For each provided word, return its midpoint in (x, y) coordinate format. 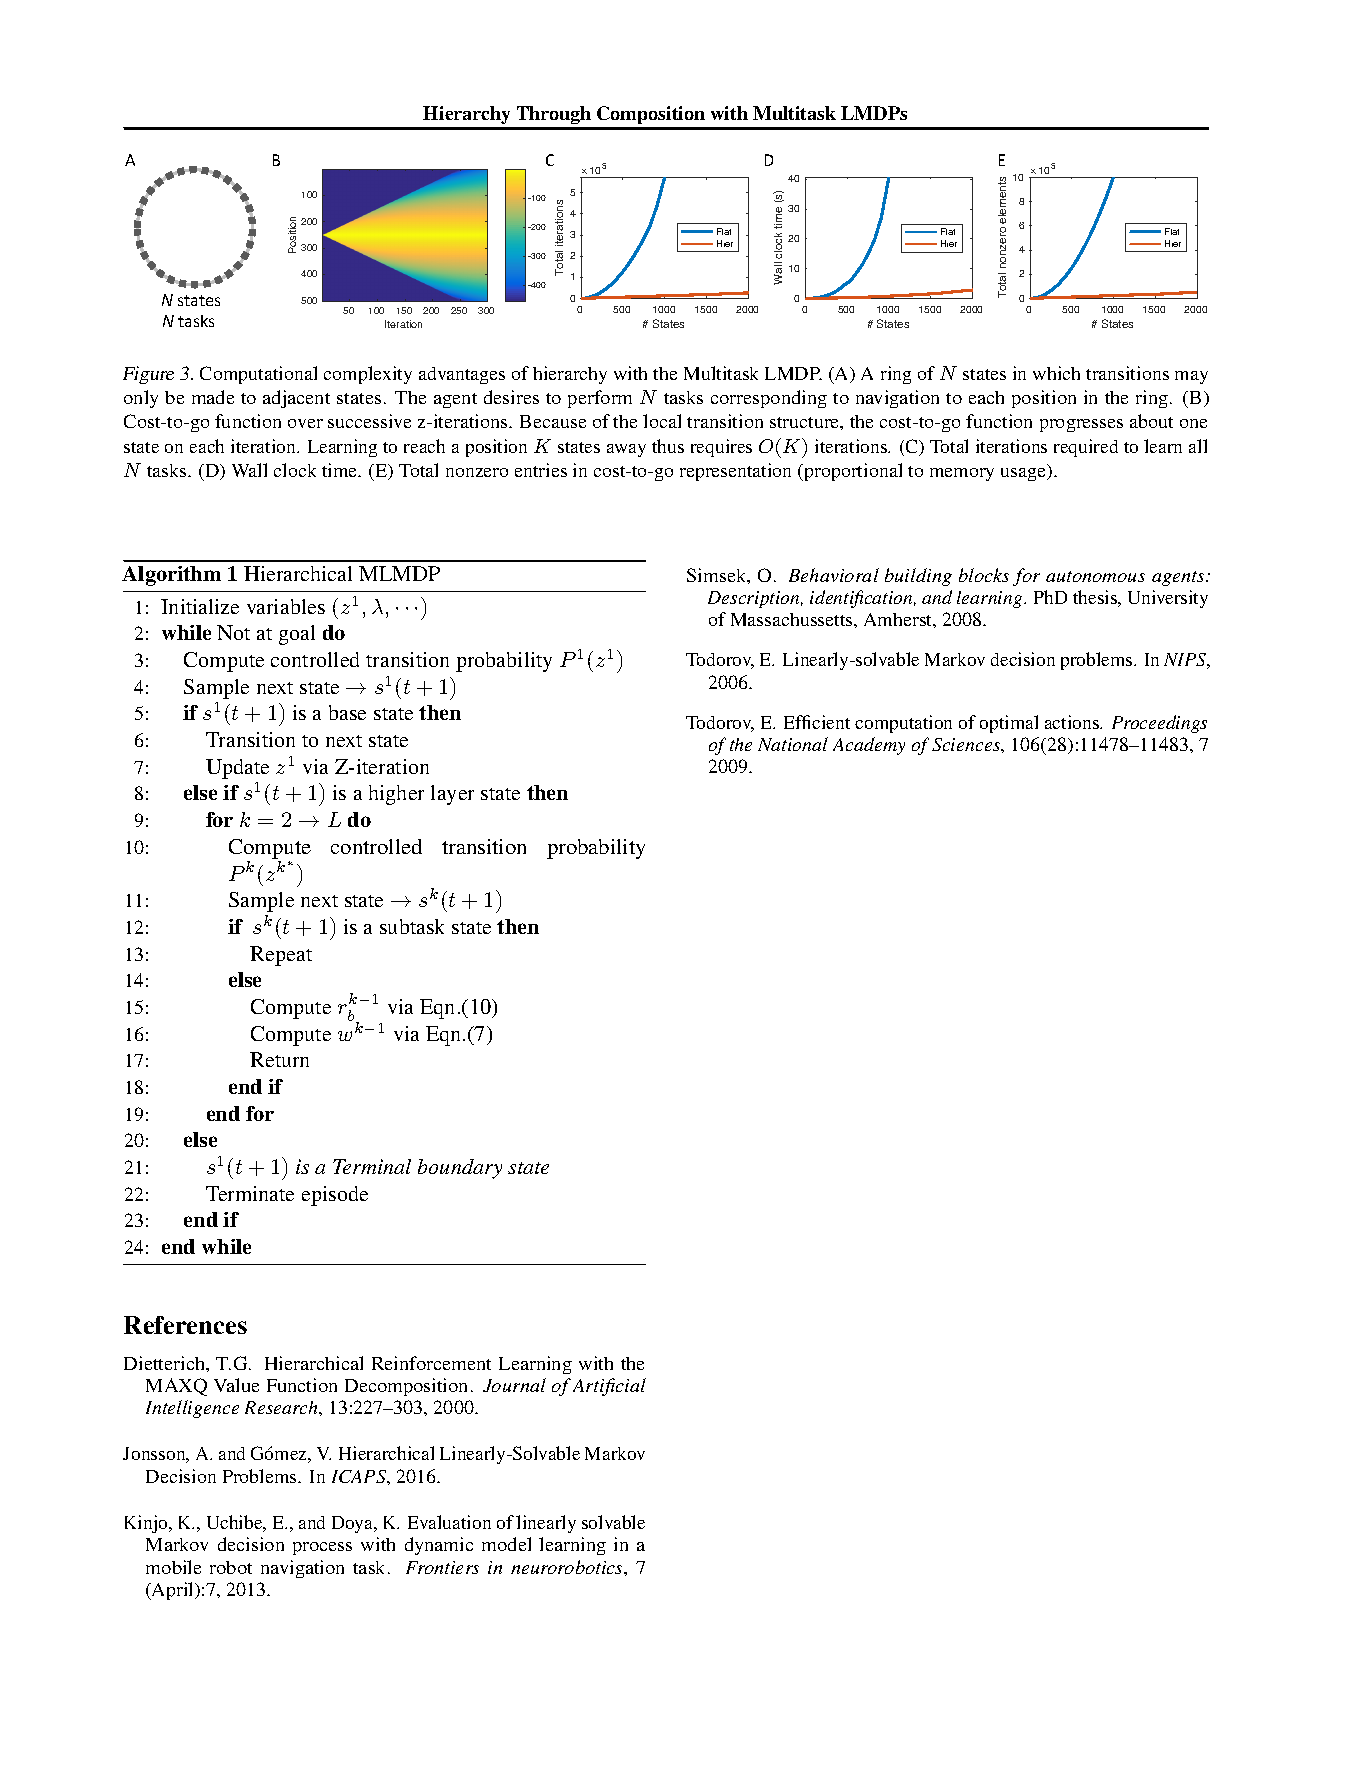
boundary (460, 1169)
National (793, 744)
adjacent (296, 399)
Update (237, 769)
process (322, 1548)
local (662, 421)
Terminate (250, 1193)
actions (1073, 722)
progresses (1081, 425)
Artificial (609, 1387)
